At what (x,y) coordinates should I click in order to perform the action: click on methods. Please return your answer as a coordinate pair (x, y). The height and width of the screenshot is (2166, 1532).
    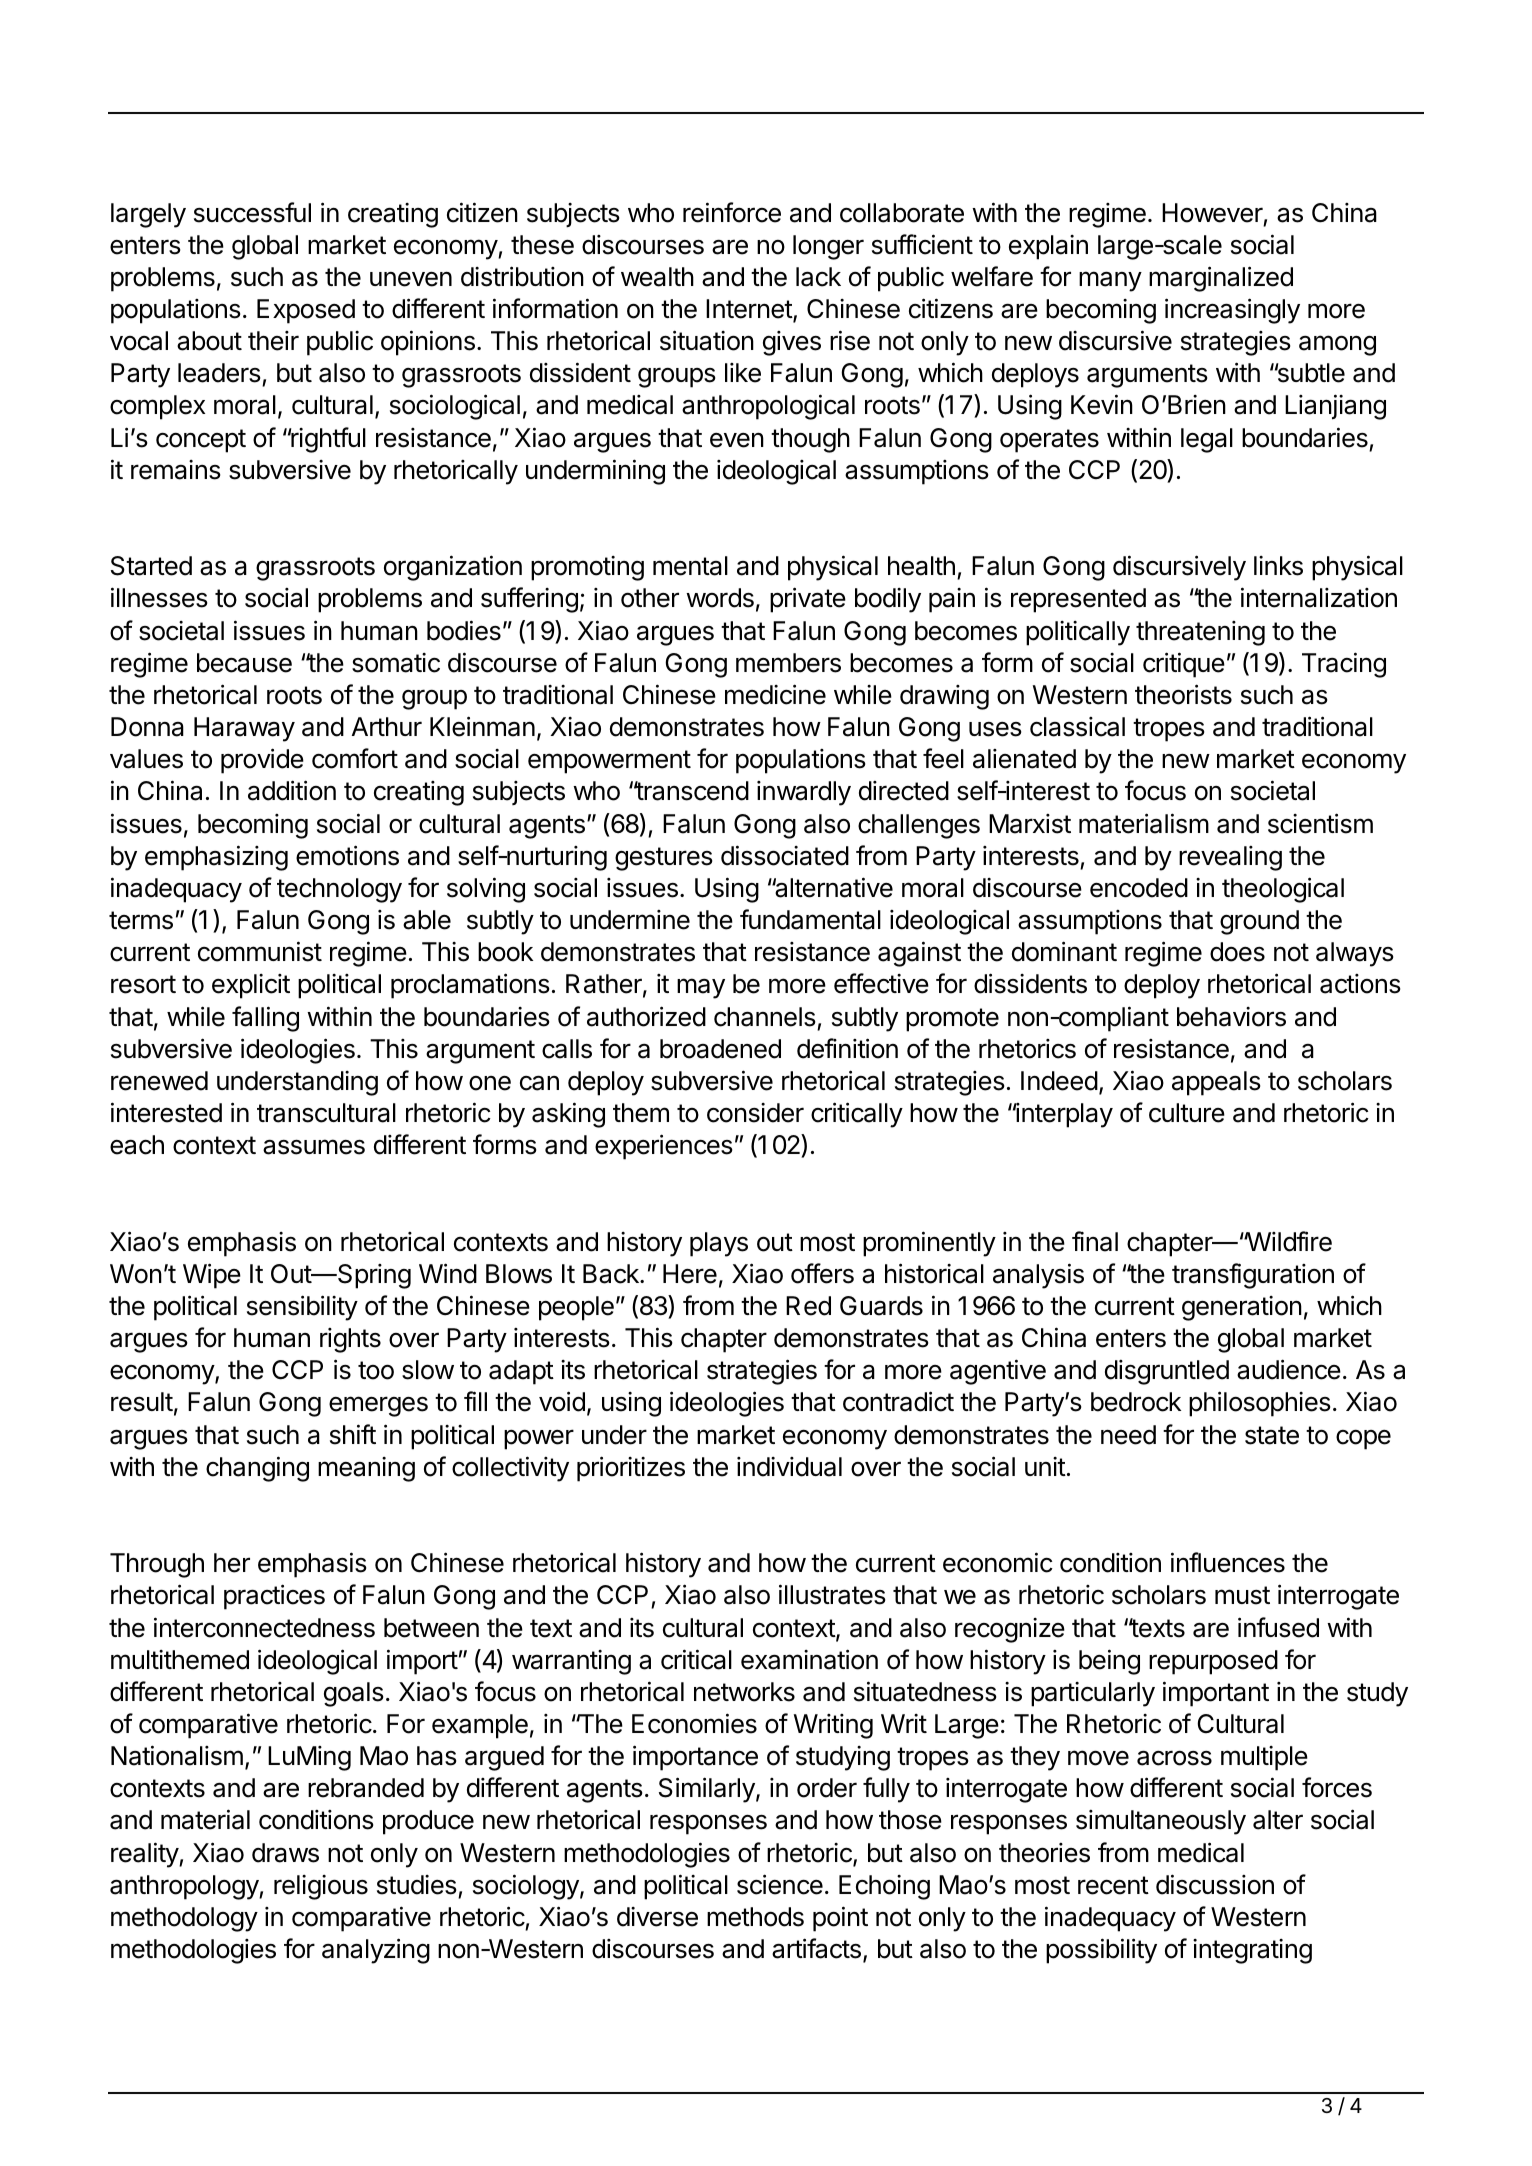
    Looking at the image, I should click on (755, 1917).
